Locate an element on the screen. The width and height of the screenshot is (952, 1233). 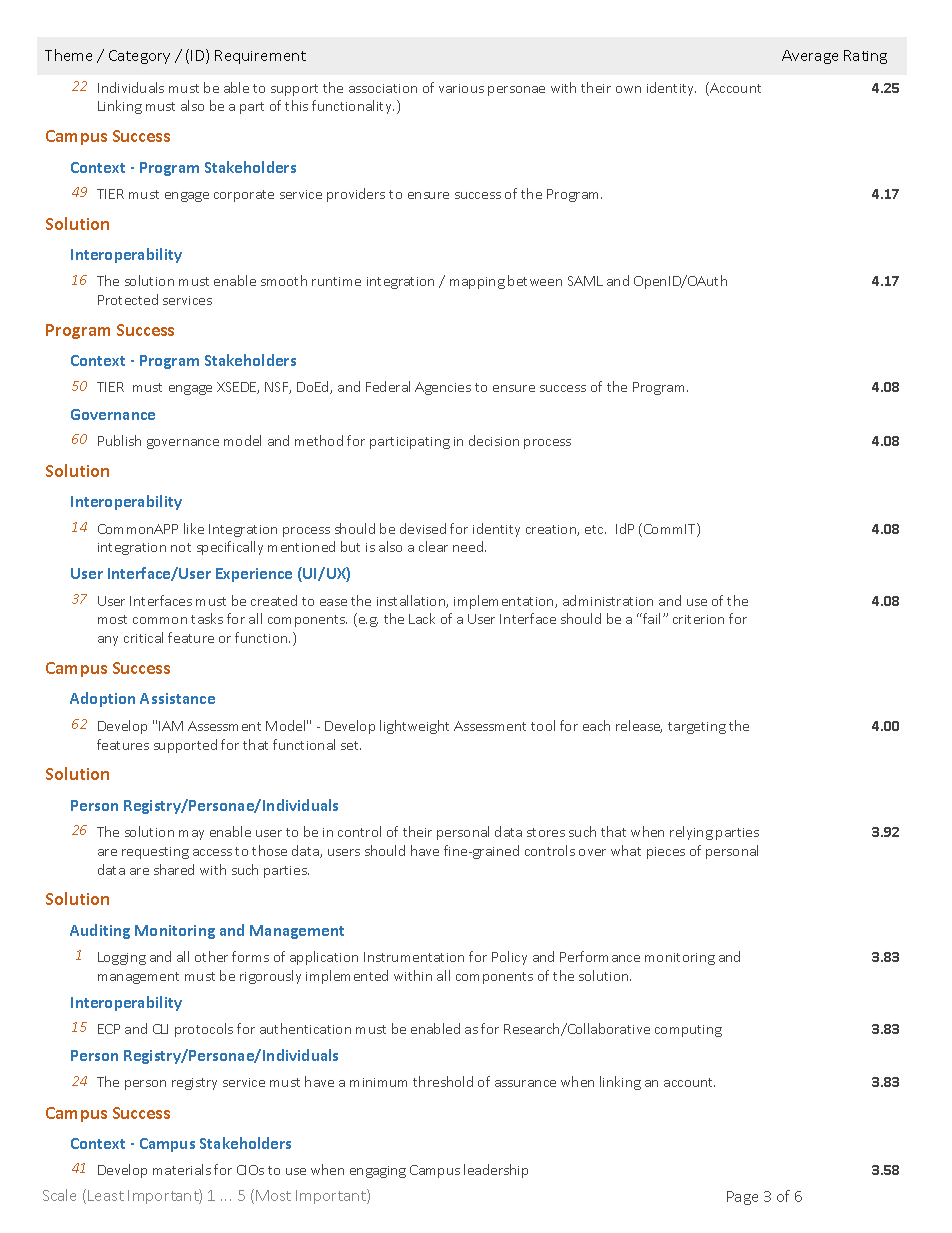
Lack is located at coordinates (422, 618).
